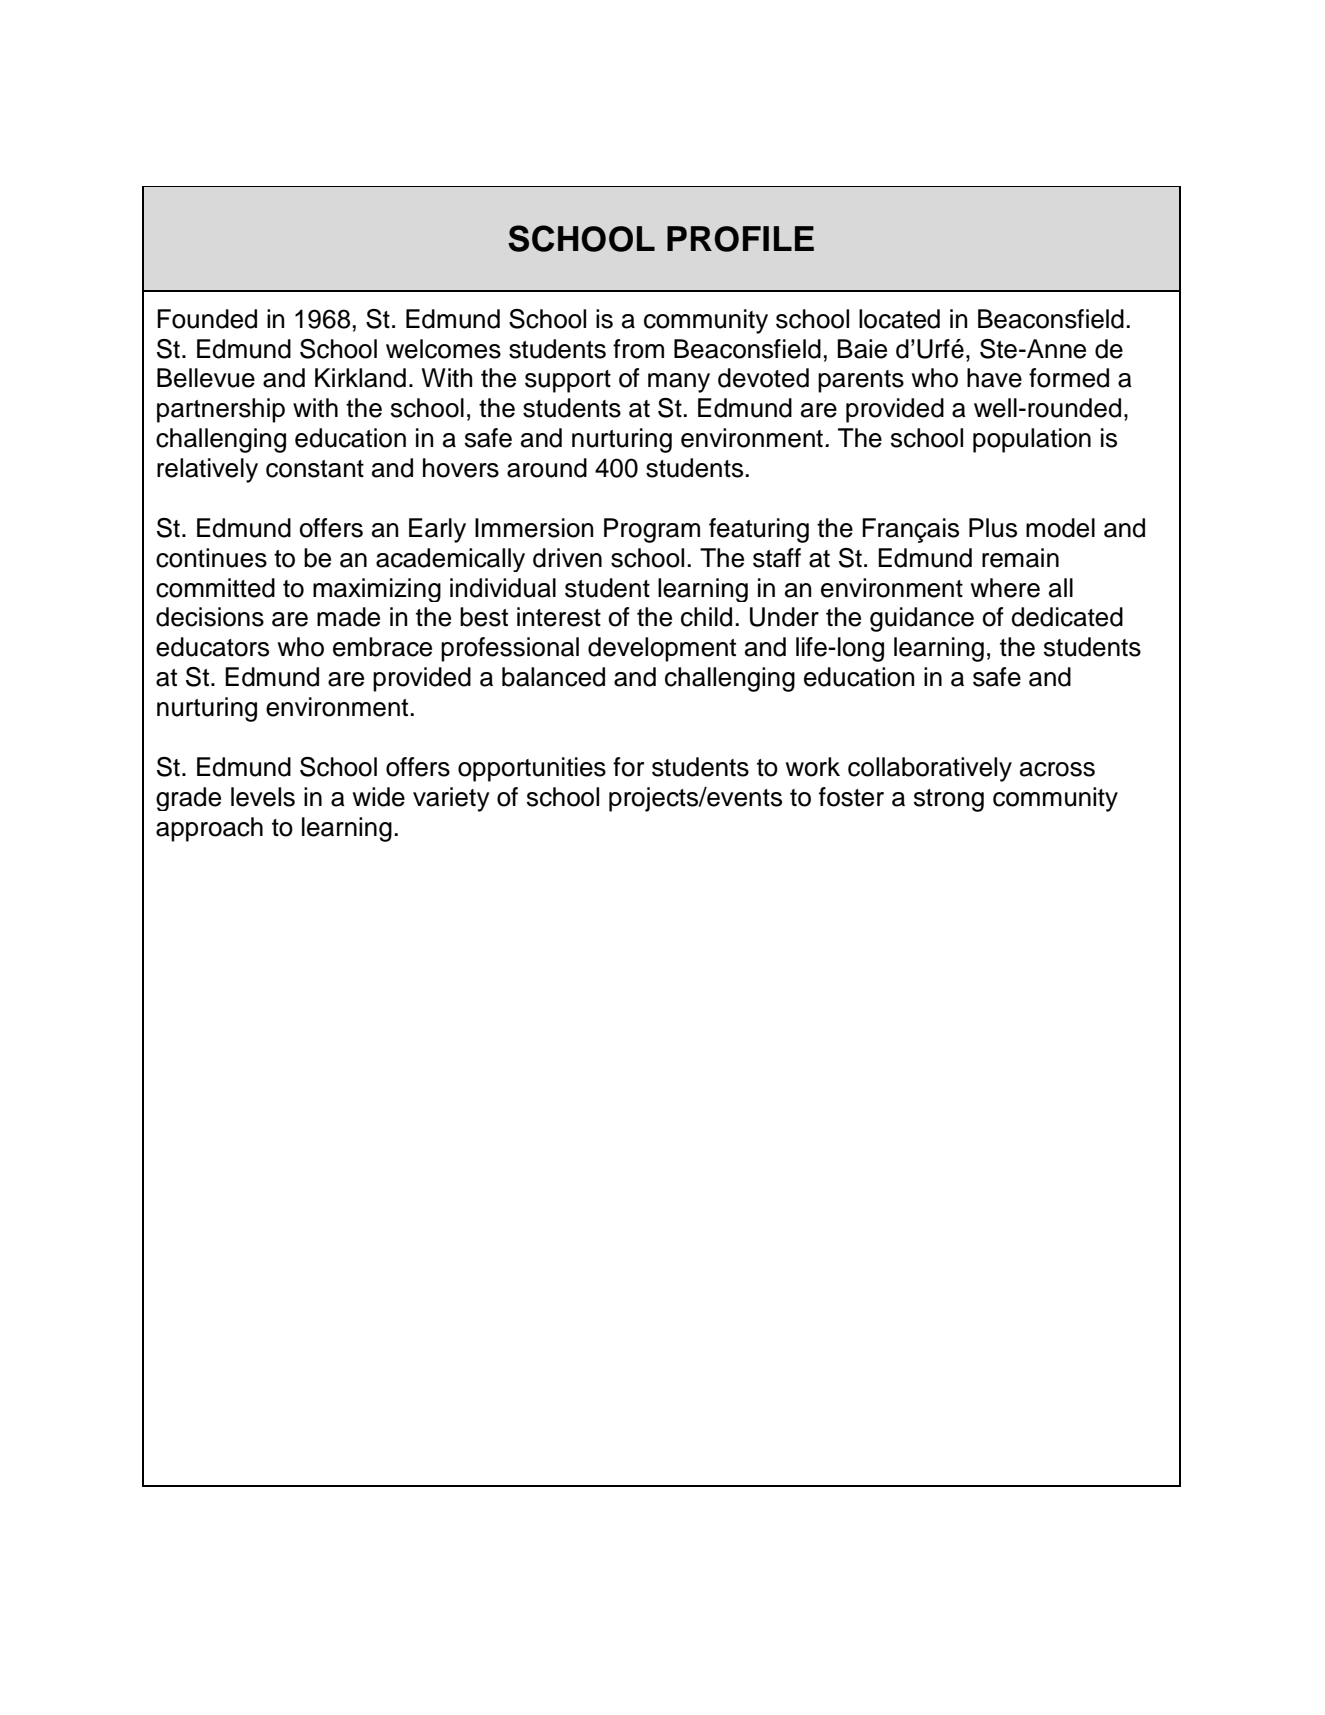 The width and height of the screenshot is (1325, 1715). What do you see at coordinates (994, 378) in the screenshot?
I see `have` at bounding box center [994, 378].
